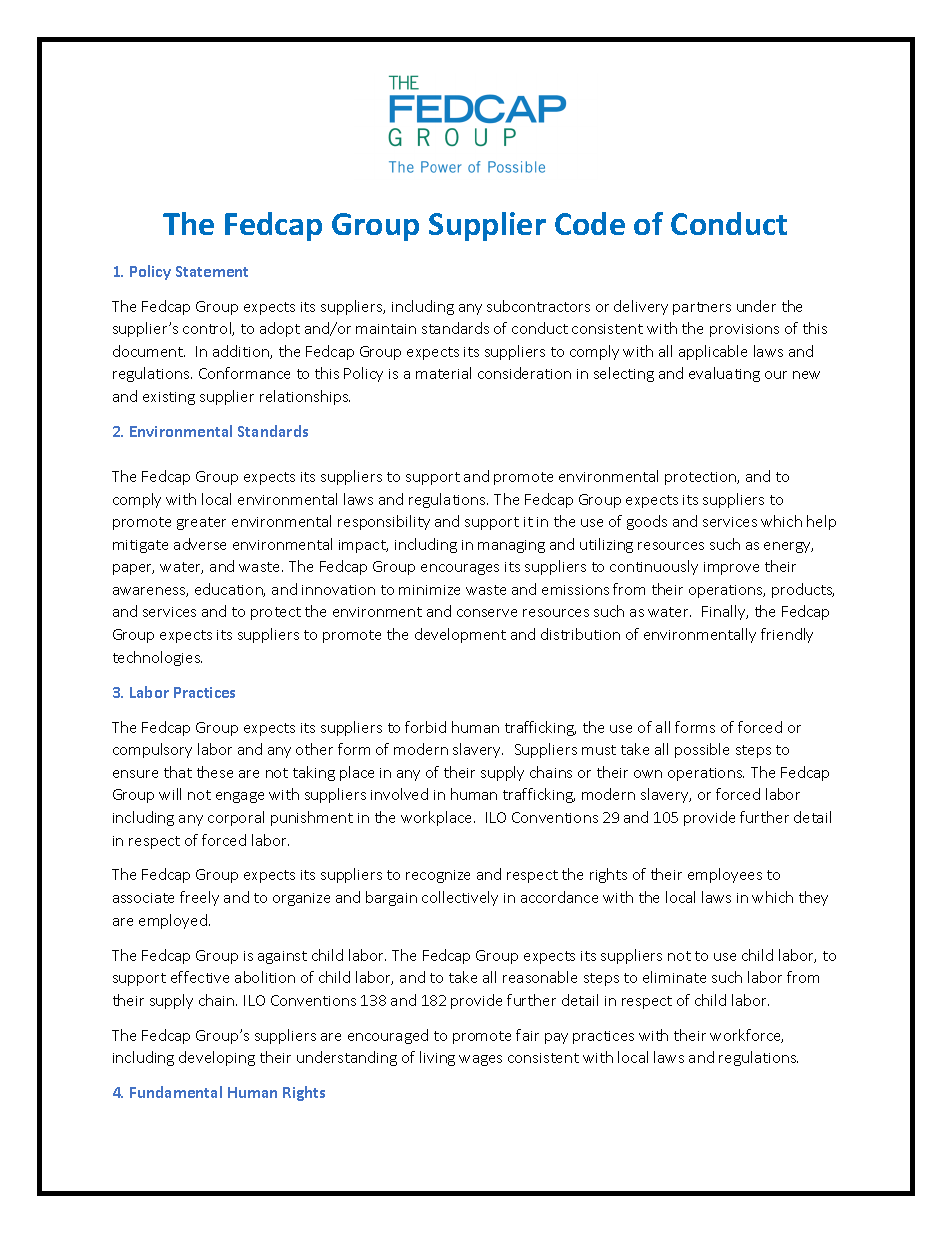 The width and height of the screenshot is (952, 1233). I want to click on developing, so click(217, 1058).
